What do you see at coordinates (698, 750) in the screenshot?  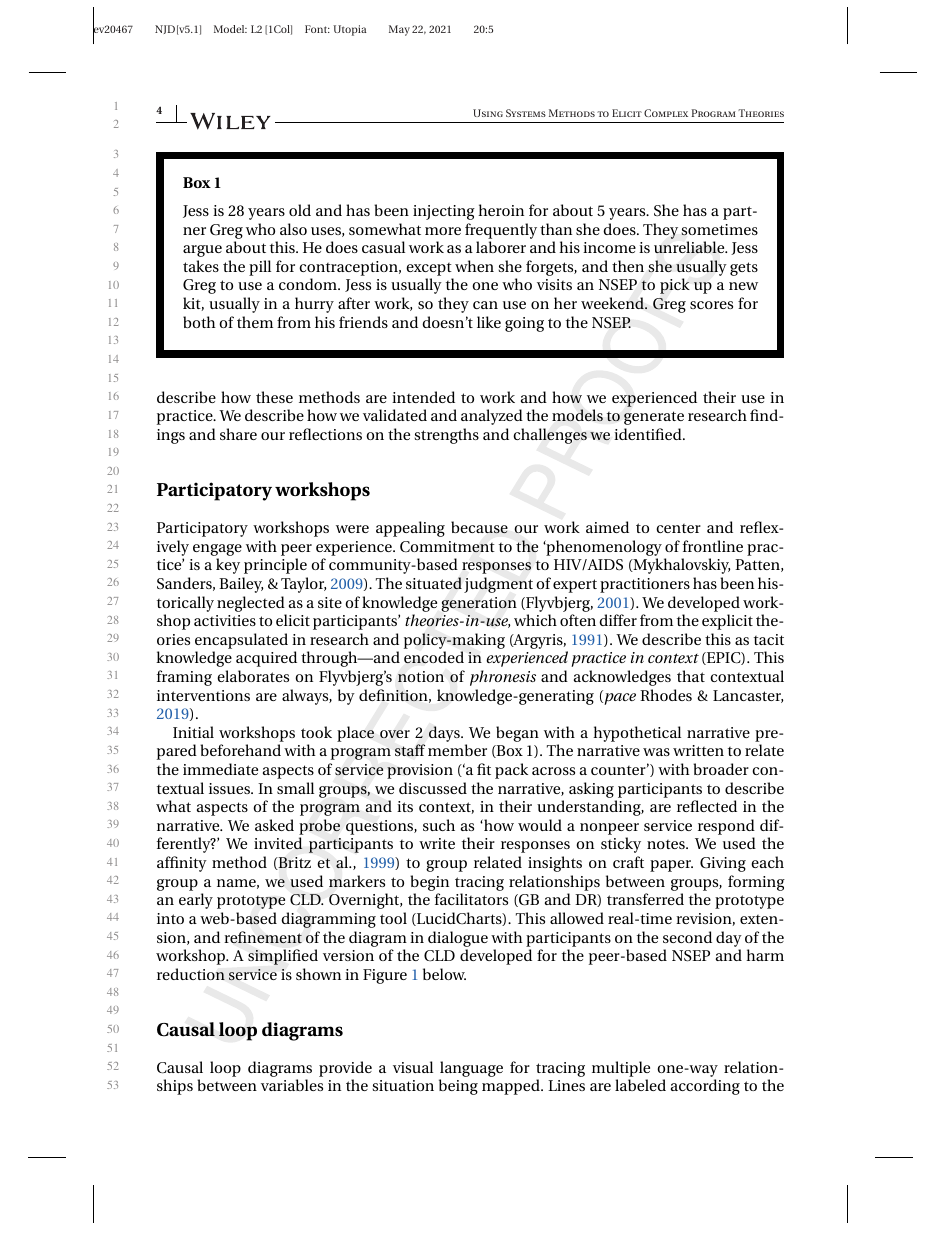 I see `written` at bounding box center [698, 750].
